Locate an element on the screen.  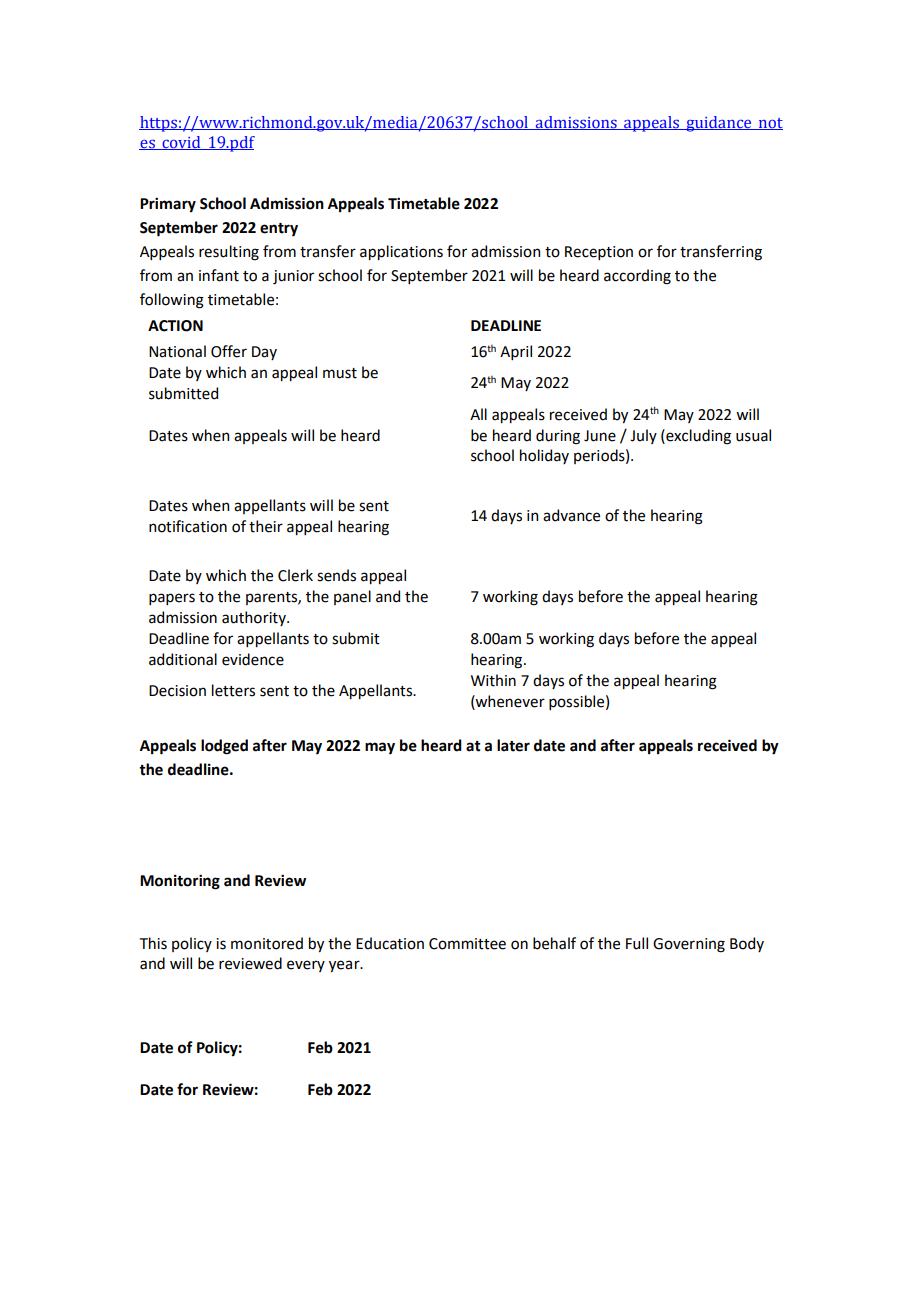
resulting is located at coordinates (229, 253).
